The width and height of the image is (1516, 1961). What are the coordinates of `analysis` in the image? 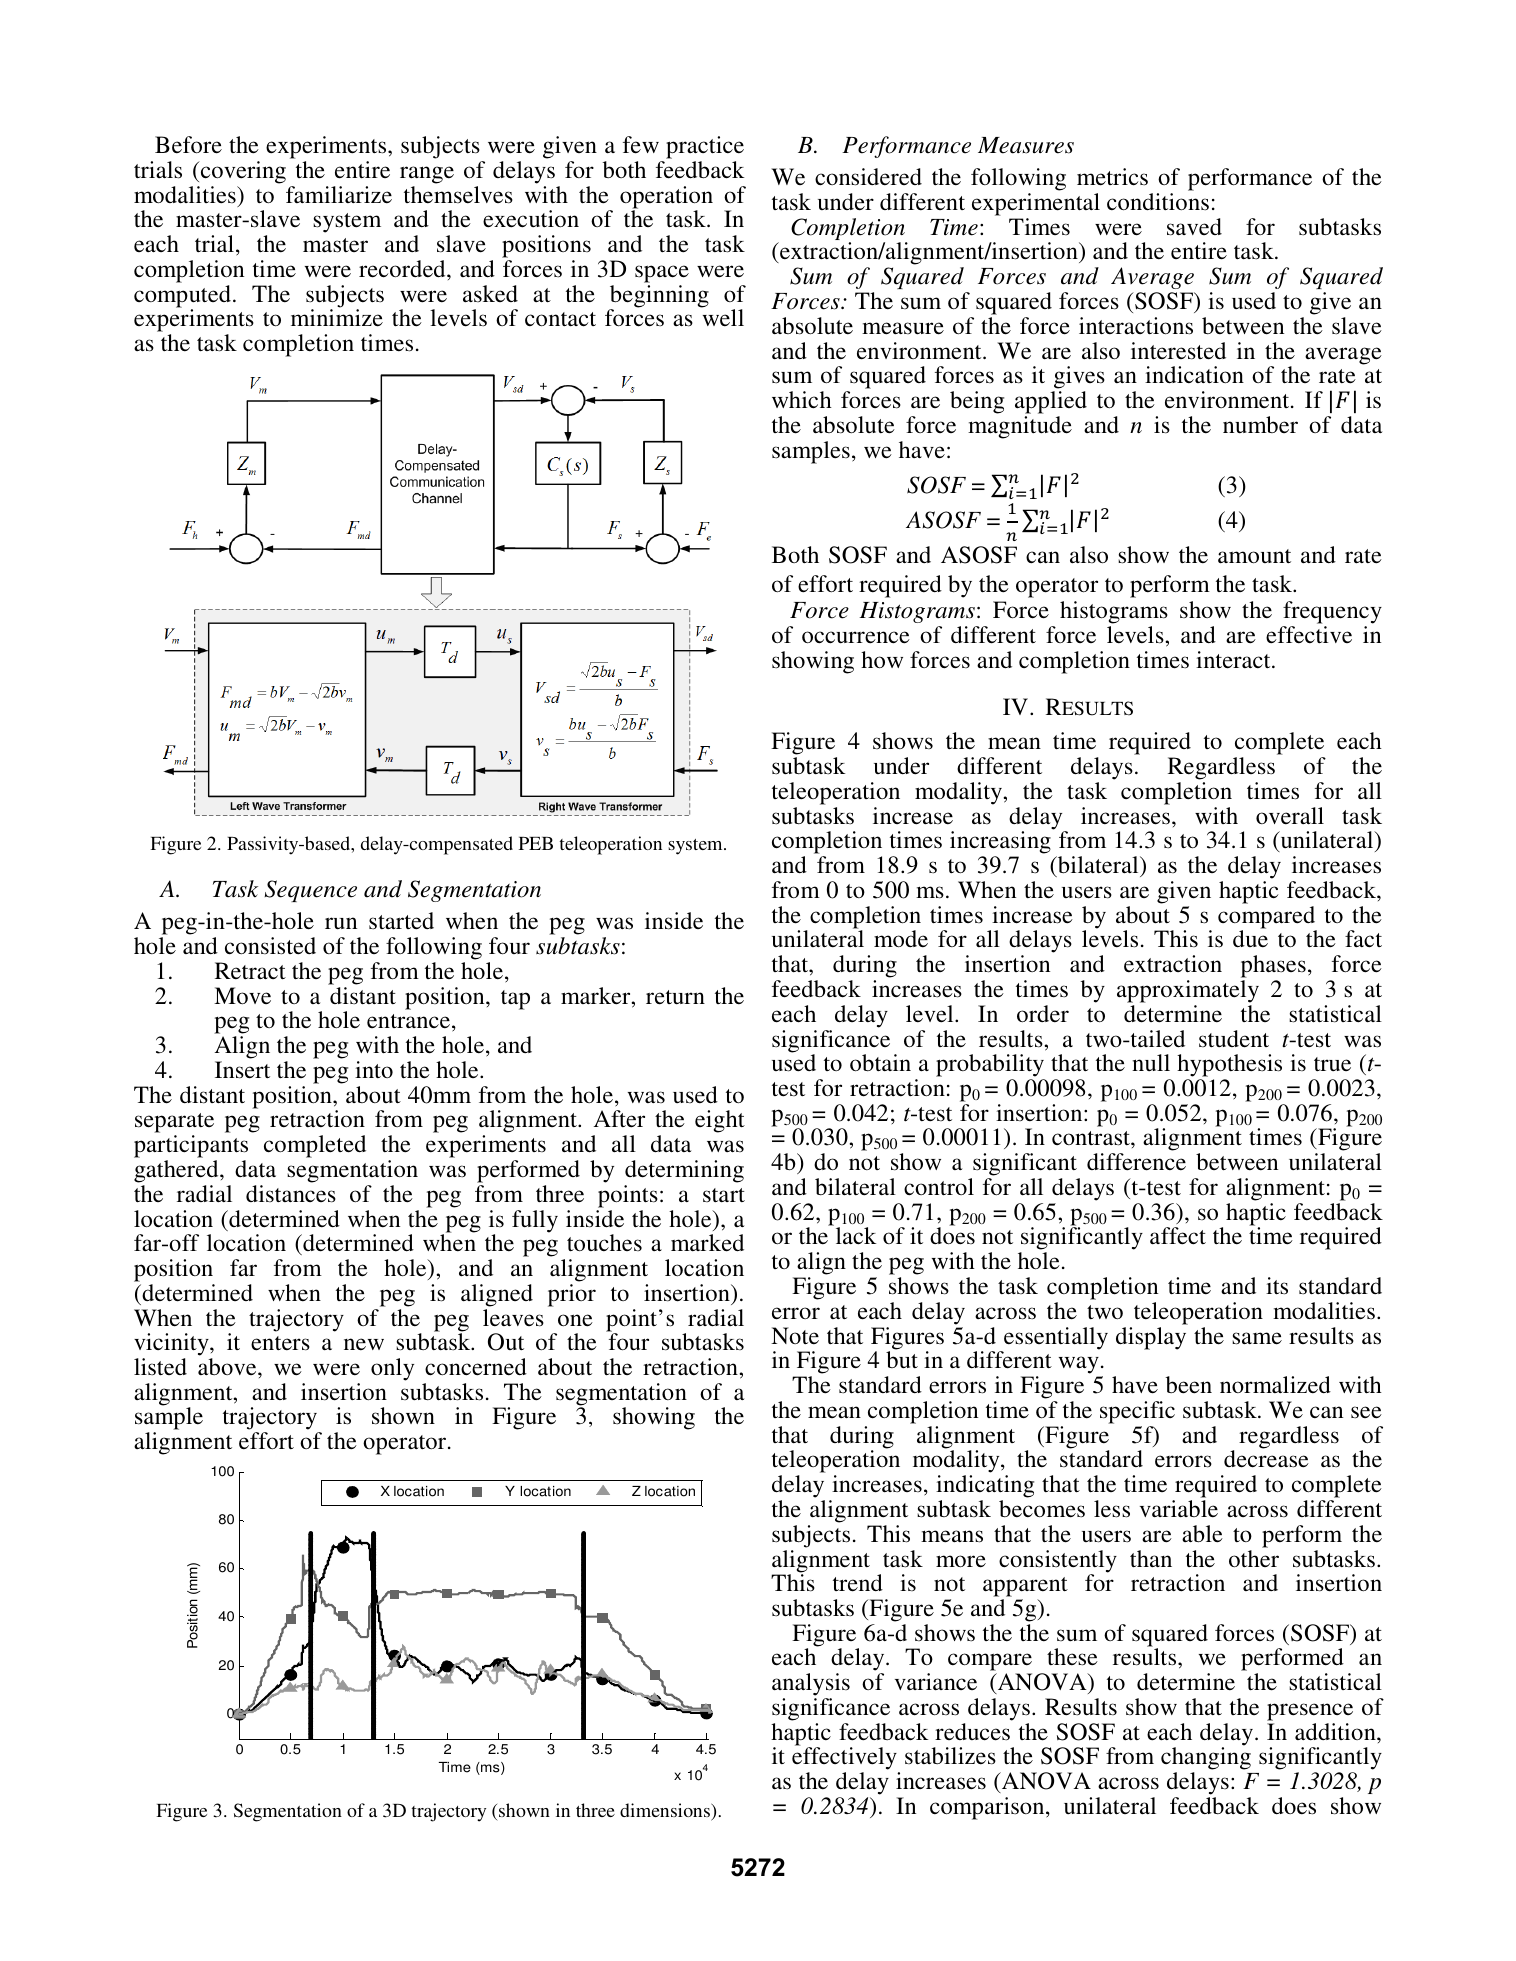 It's located at (811, 1684).
